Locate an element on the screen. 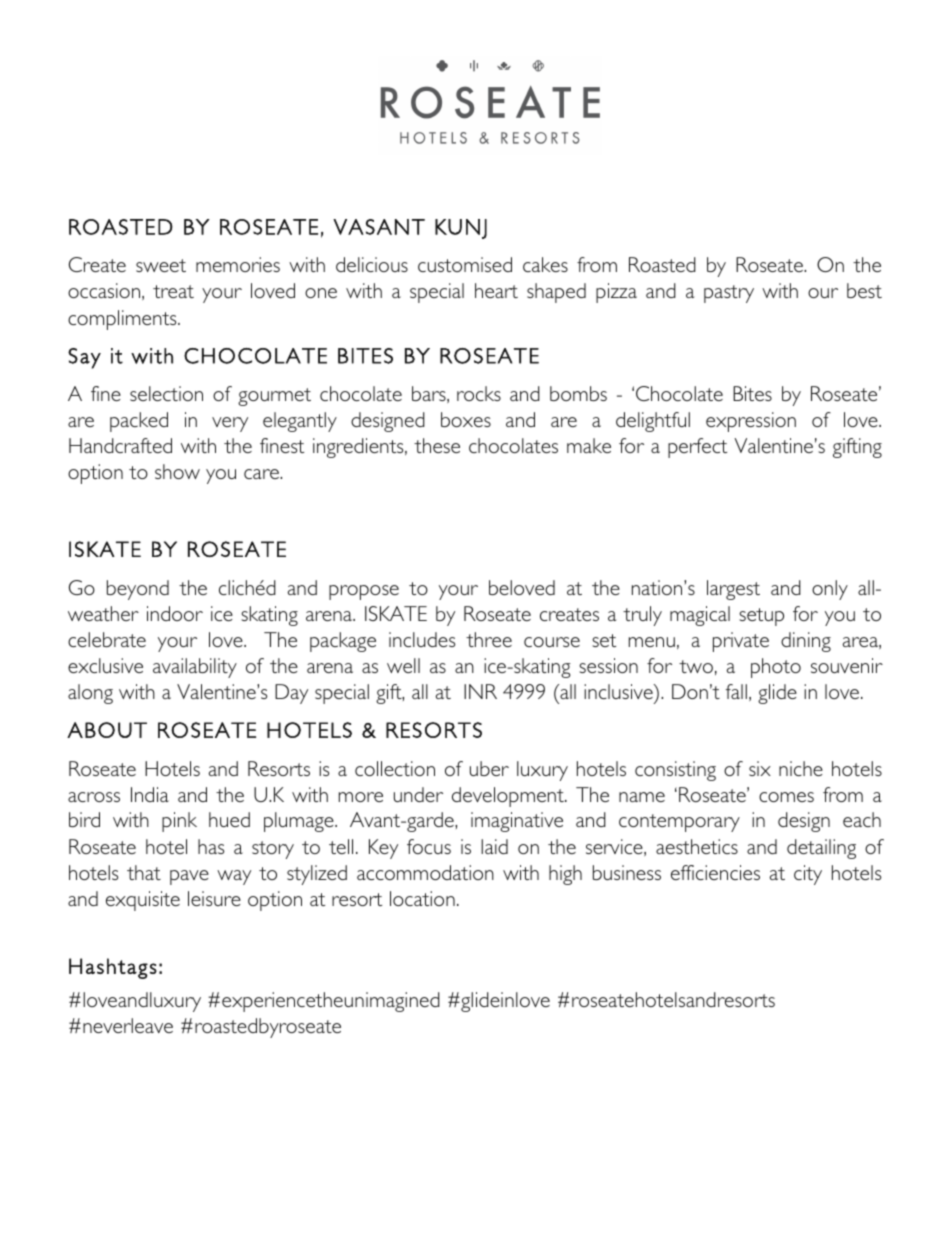  largest is located at coordinates (733, 590).
